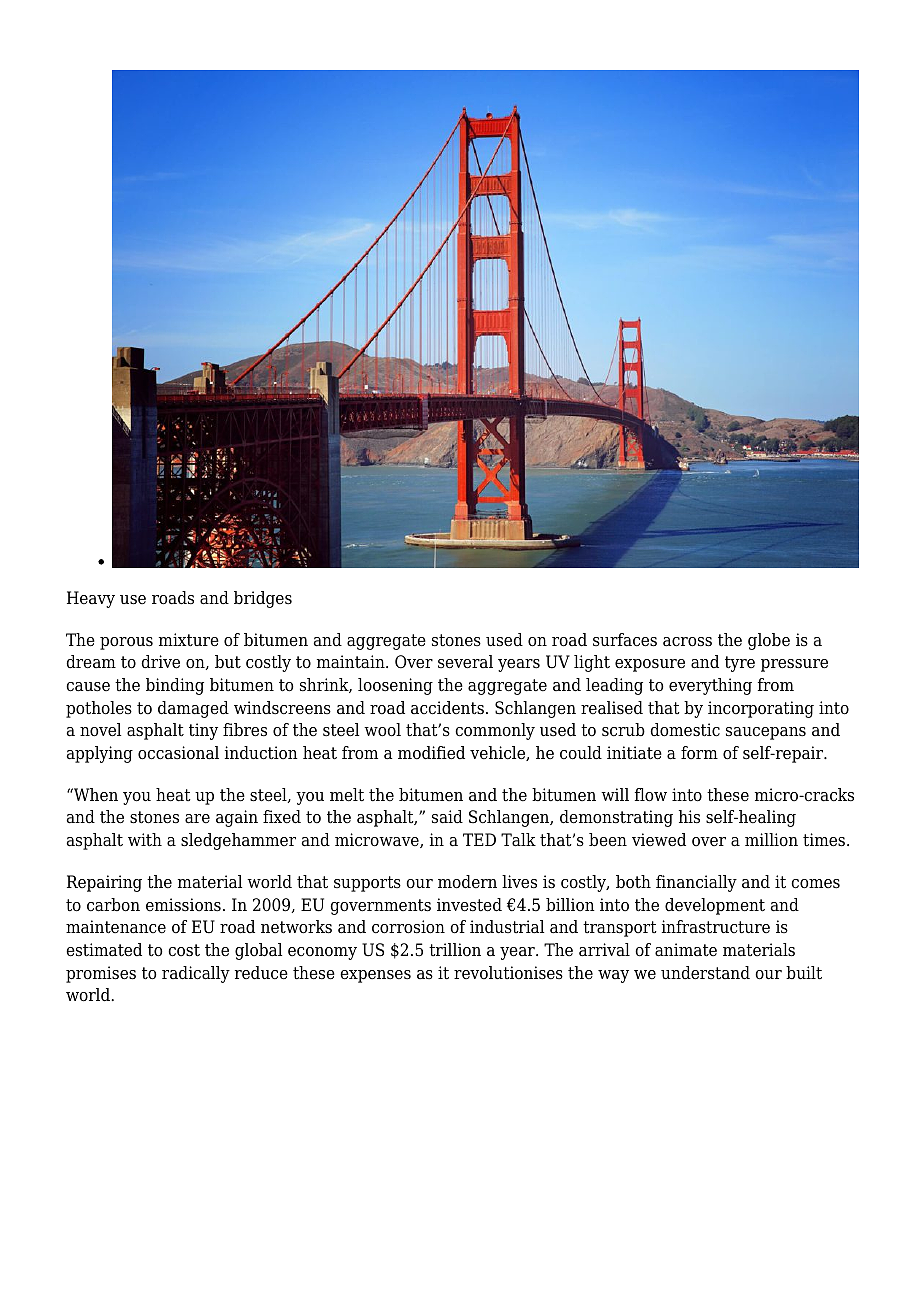 The width and height of the screenshot is (924, 1308). Describe the element at coordinates (347, 795) in the screenshot. I see `melt` at that location.
